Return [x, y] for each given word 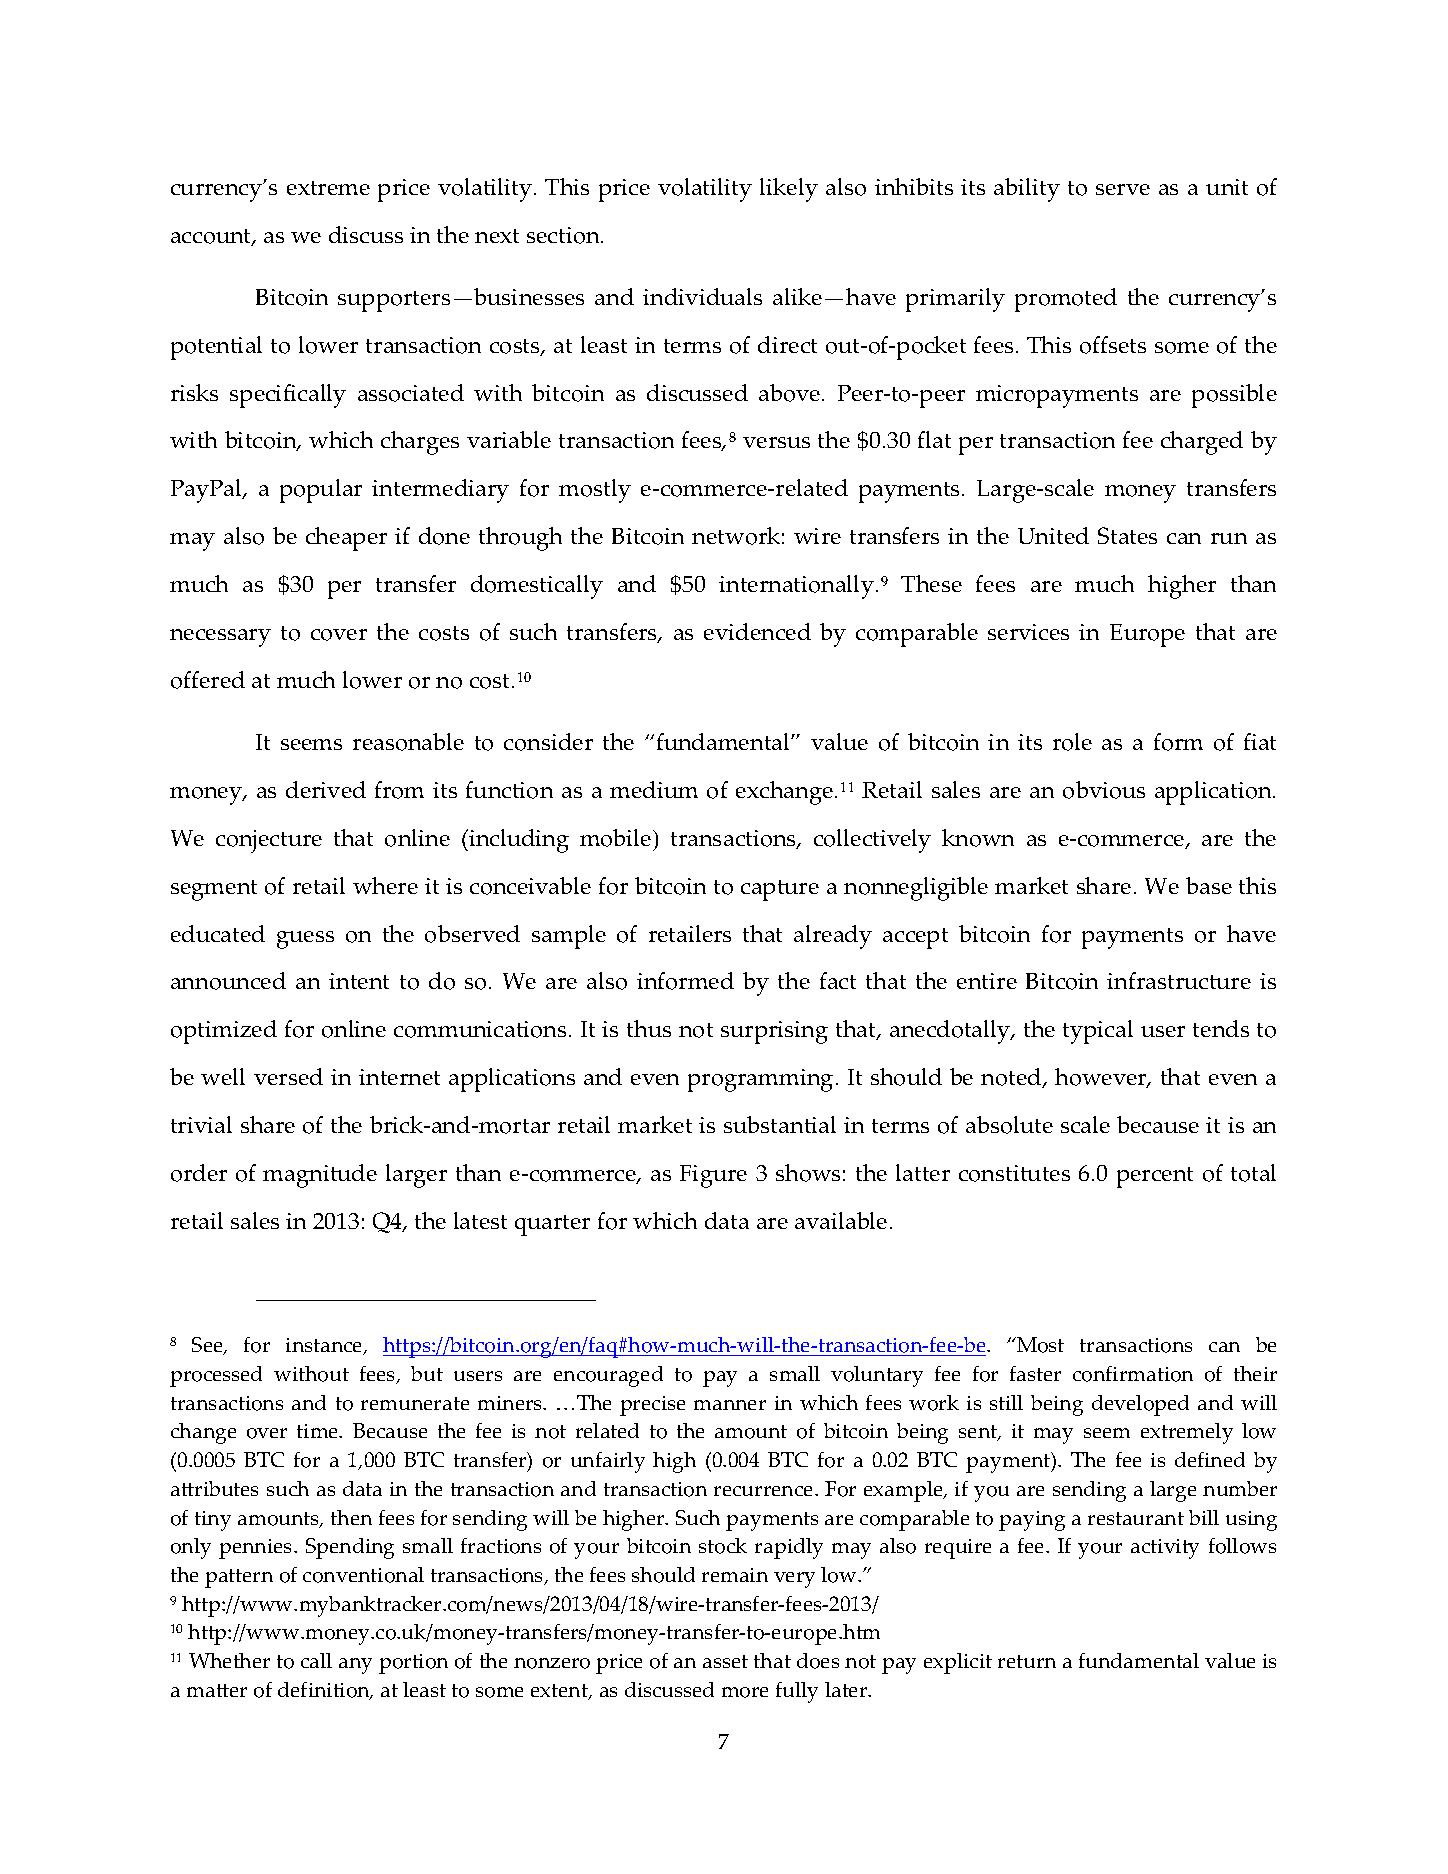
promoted [1066, 300]
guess [305, 940]
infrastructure [1179, 980]
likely [789, 190]
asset [725, 1661]
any [355, 1666]
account [212, 237]
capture [780, 890]
